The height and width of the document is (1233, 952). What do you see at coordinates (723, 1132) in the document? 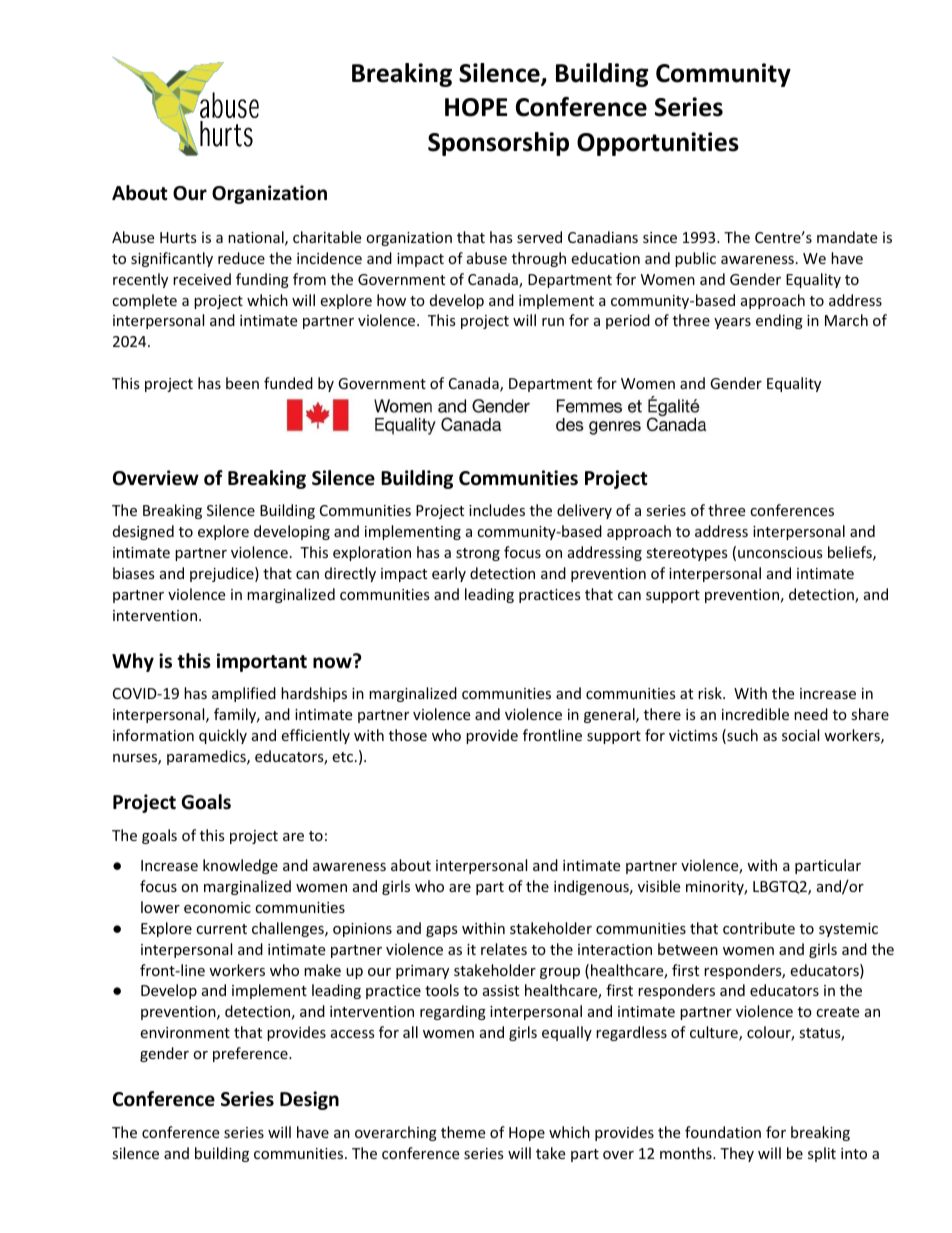
I see `foundation` at bounding box center [723, 1132].
